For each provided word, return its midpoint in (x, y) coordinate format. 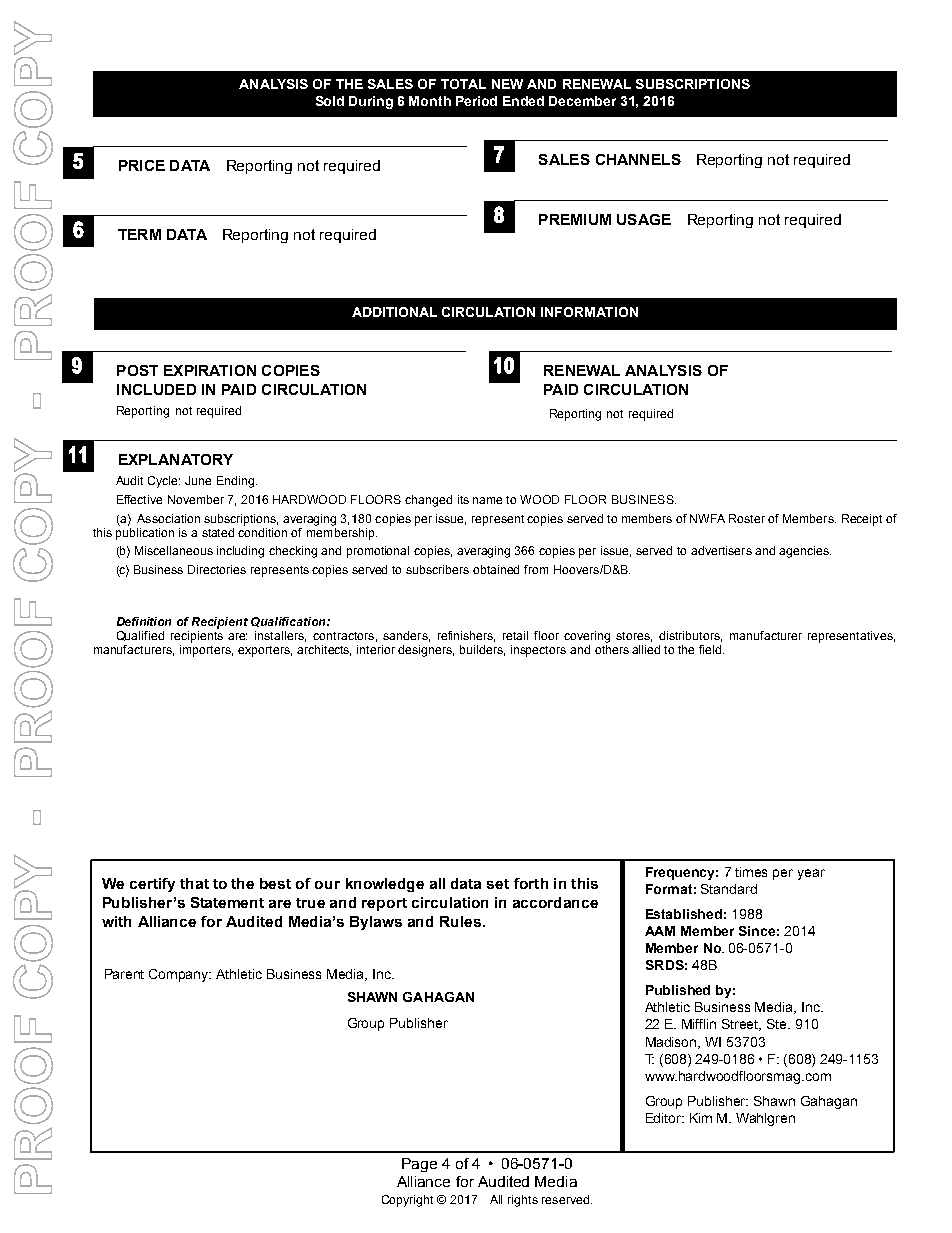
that (194, 883)
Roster (747, 518)
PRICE (142, 165)
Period (476, 101)
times (751, 872)
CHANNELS (638, 159)
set (498, 884)
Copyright (407, 1201)
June (198, 480)
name (487, 500)
